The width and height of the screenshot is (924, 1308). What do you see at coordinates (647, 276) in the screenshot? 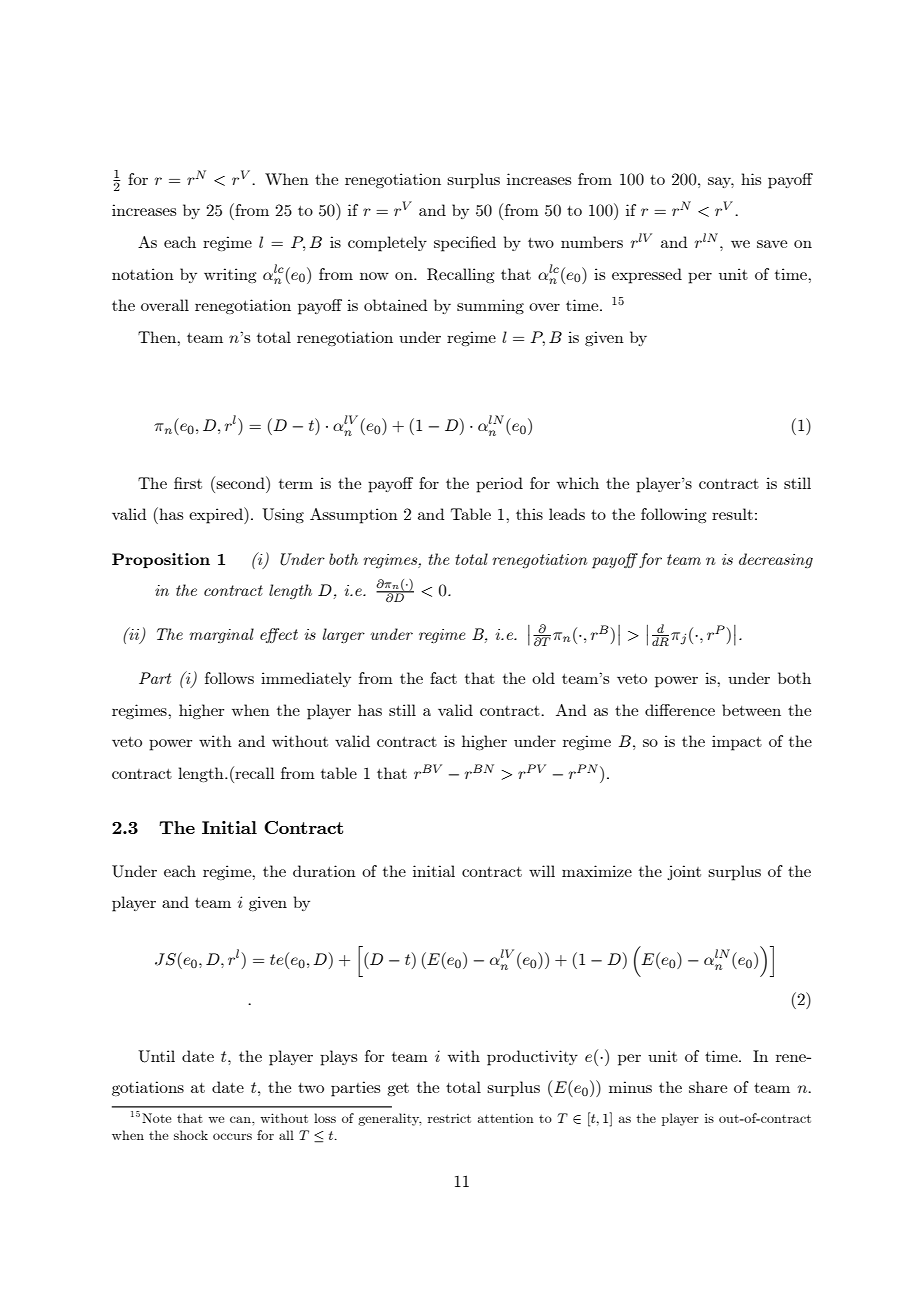
I see `expressed` at bounding box center [647, 276].
